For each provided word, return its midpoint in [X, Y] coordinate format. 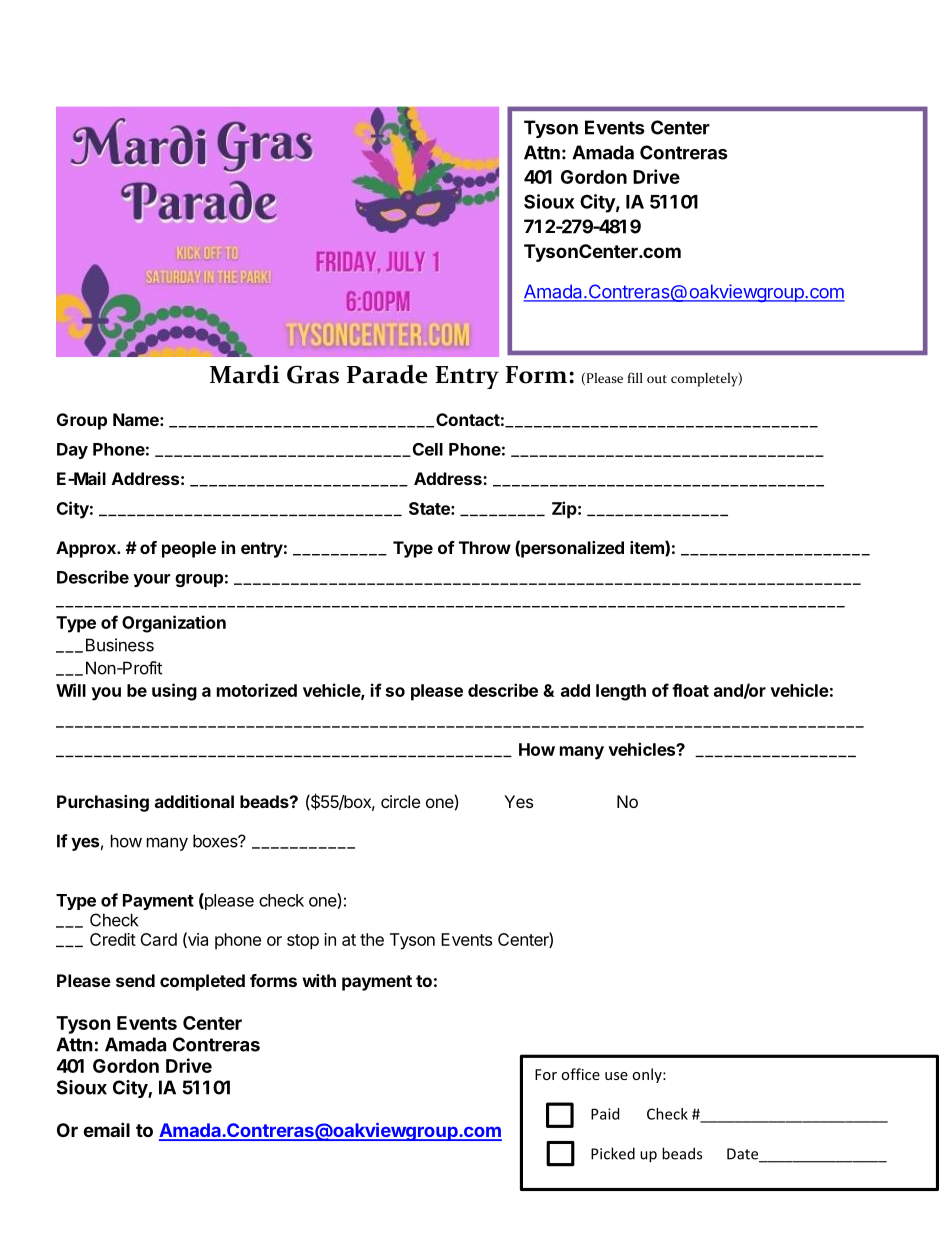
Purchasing [103, 803]
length [621, 692]
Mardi [245, 374]
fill [635, 377]
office [580, 1074]
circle [400, 801]
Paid [605, 1114]
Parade [387, 374]
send [135, 980]
